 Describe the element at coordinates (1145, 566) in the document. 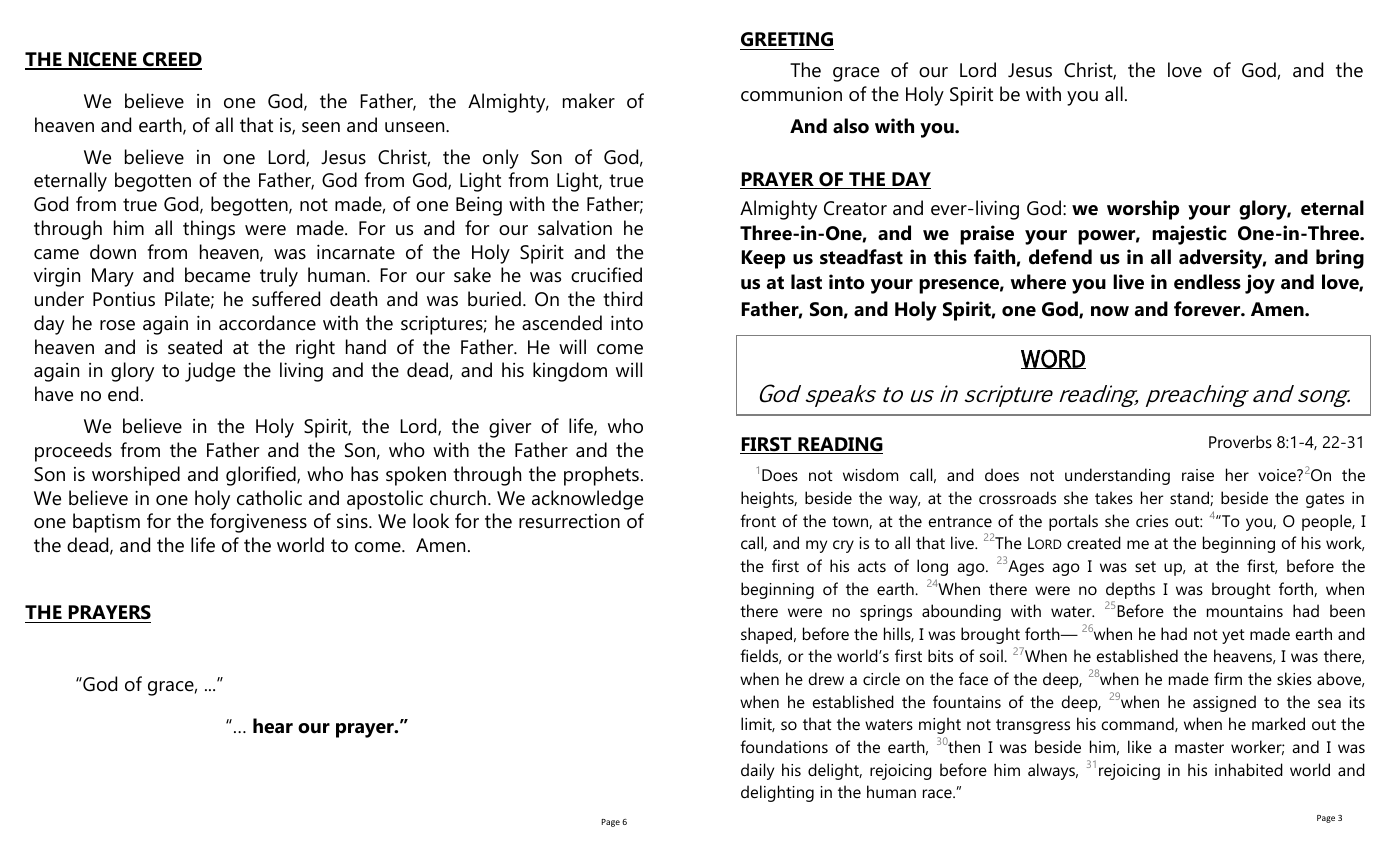

I see `set` at that location.
